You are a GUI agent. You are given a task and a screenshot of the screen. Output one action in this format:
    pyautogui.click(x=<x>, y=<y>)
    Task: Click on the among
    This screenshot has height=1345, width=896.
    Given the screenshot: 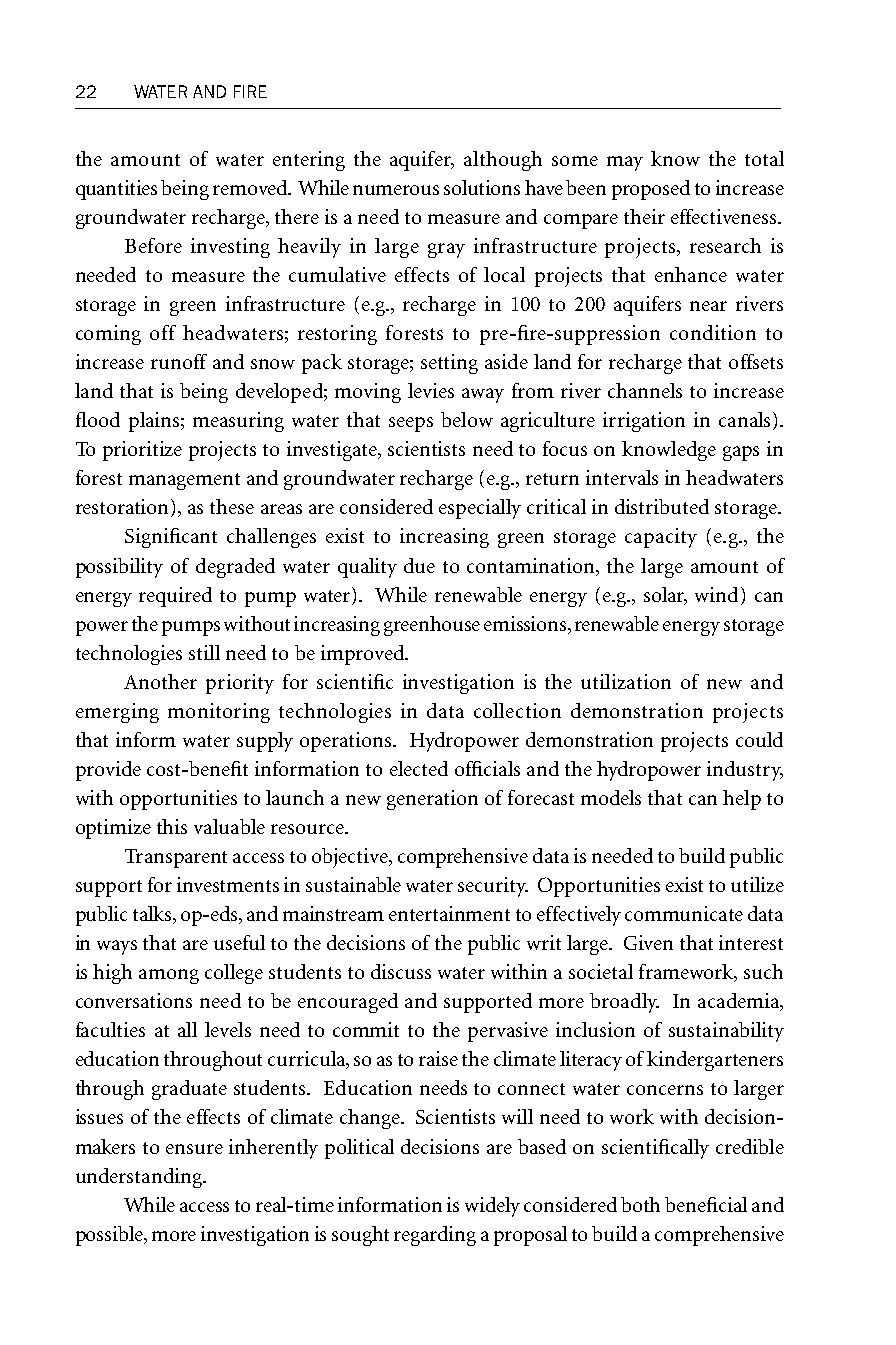 What is the action you would take?
    pyautogui.click(x=169, y=976)
